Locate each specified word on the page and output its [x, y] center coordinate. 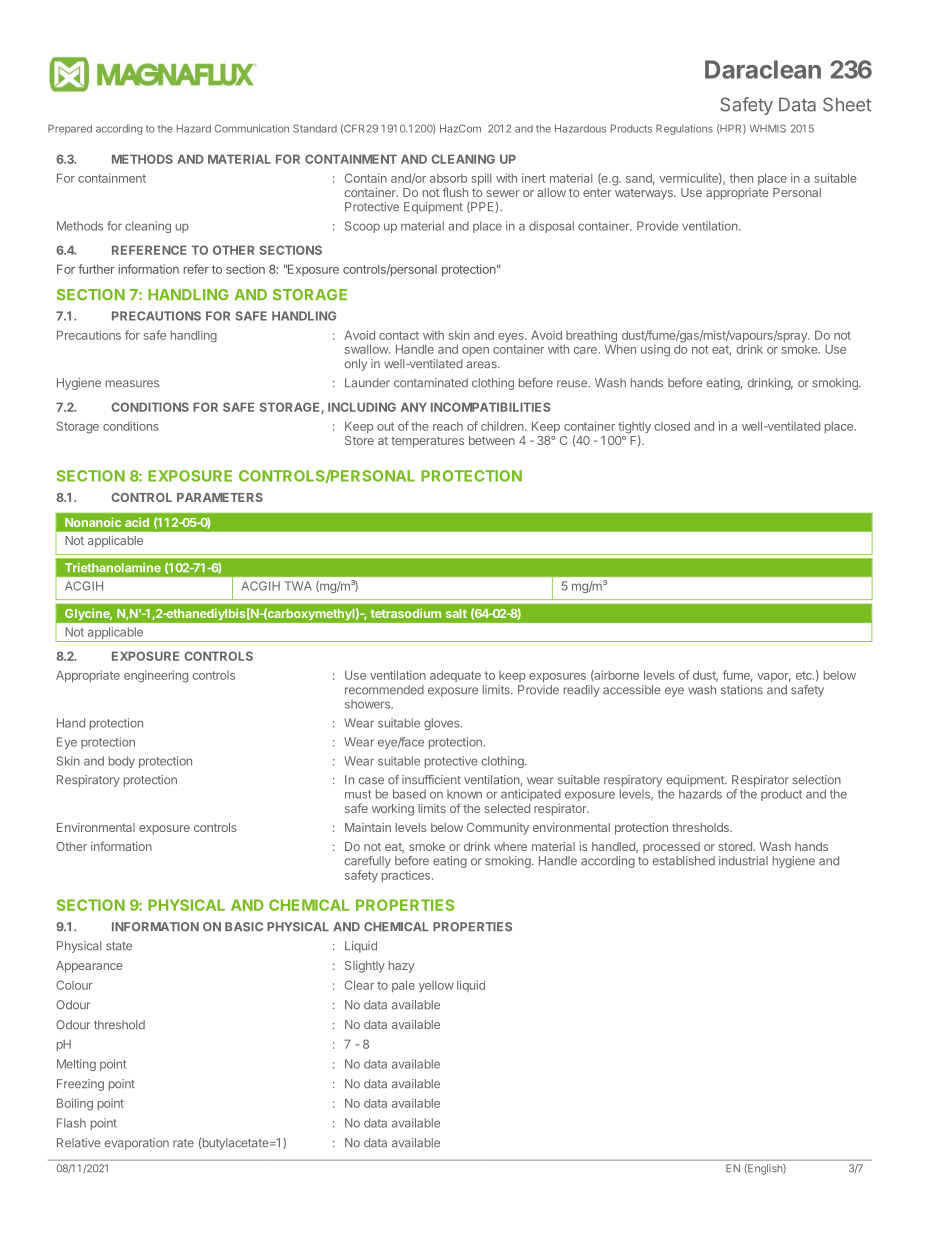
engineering [156, 676]
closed [672, 426]
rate [183, 1143]
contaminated [431, 383]
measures [132, 384]
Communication [251, 128]
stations [742, 690]
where [510, 846]
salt [456, 613]
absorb [448, 178]
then [741, 178]
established [684, 861]
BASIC [244, 927]
